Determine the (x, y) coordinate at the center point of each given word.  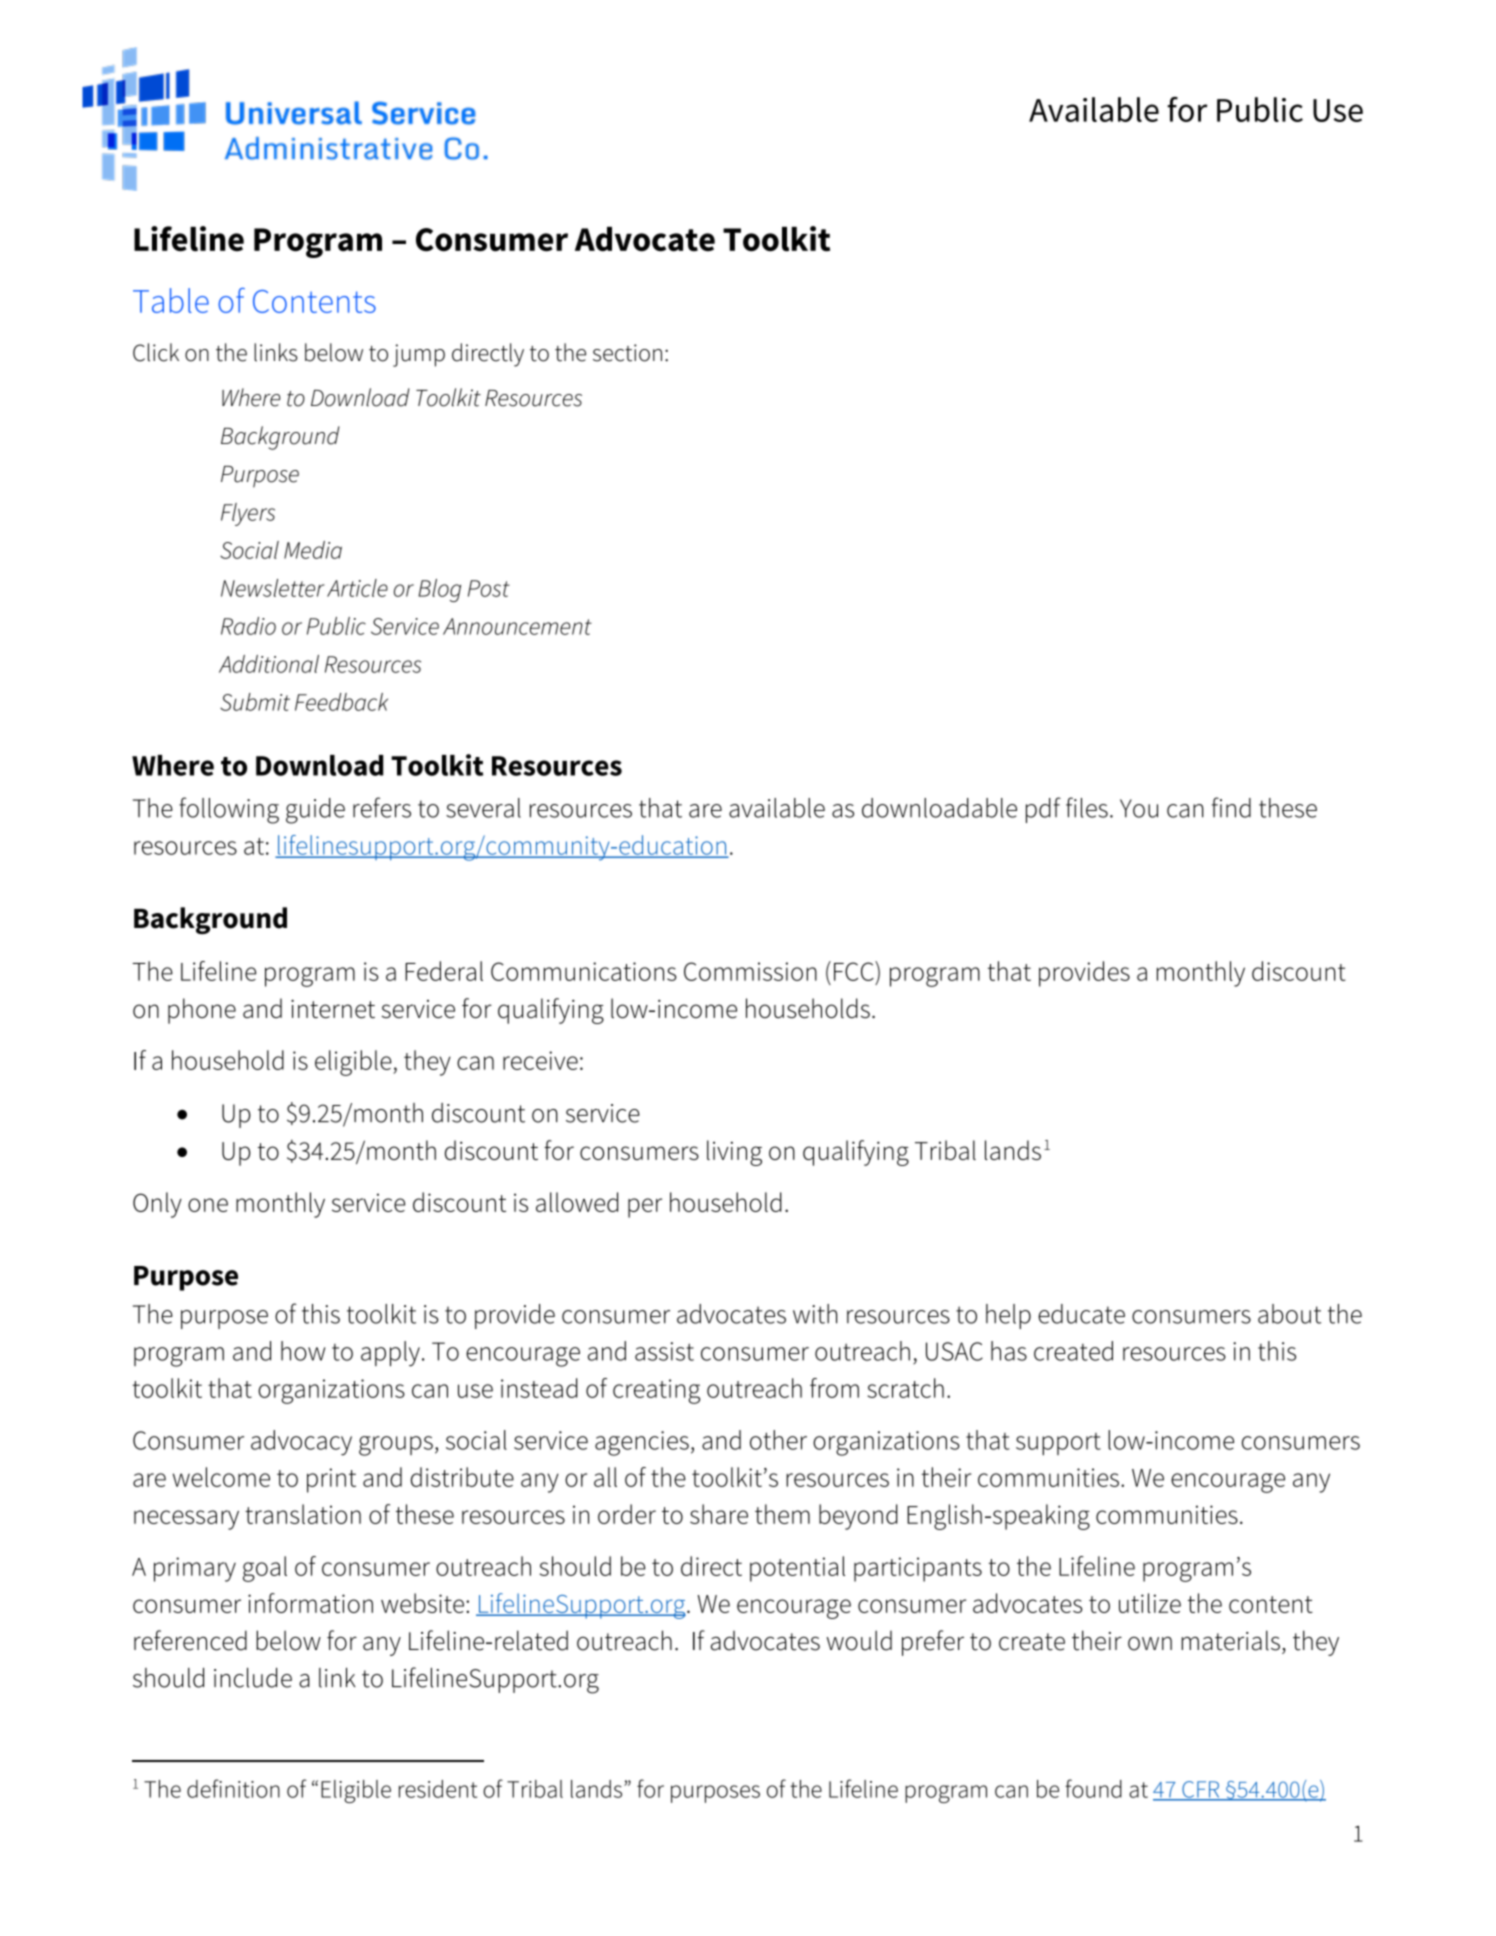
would (859, 1640)
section (627, 353)
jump (419, 355)
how (303, 1351)
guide (315, 811)
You (1139, 808)
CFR (1201, 1790)
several (483, 808)
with (815, 1314)
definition (233, 1788)
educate (1081, 1314)
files (1087, 807)
